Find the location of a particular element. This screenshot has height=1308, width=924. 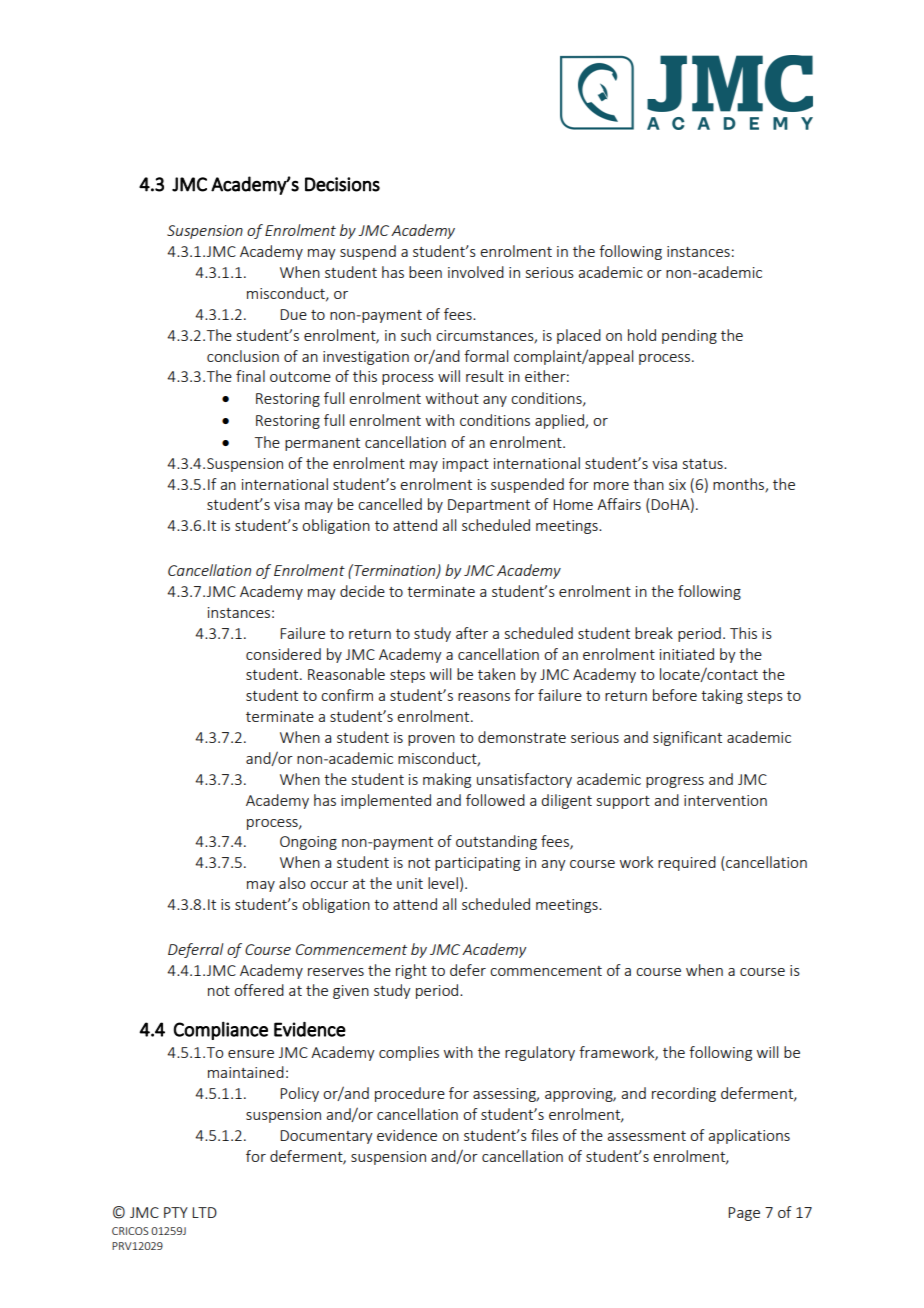

involved is located at coordinates (476, 272).
